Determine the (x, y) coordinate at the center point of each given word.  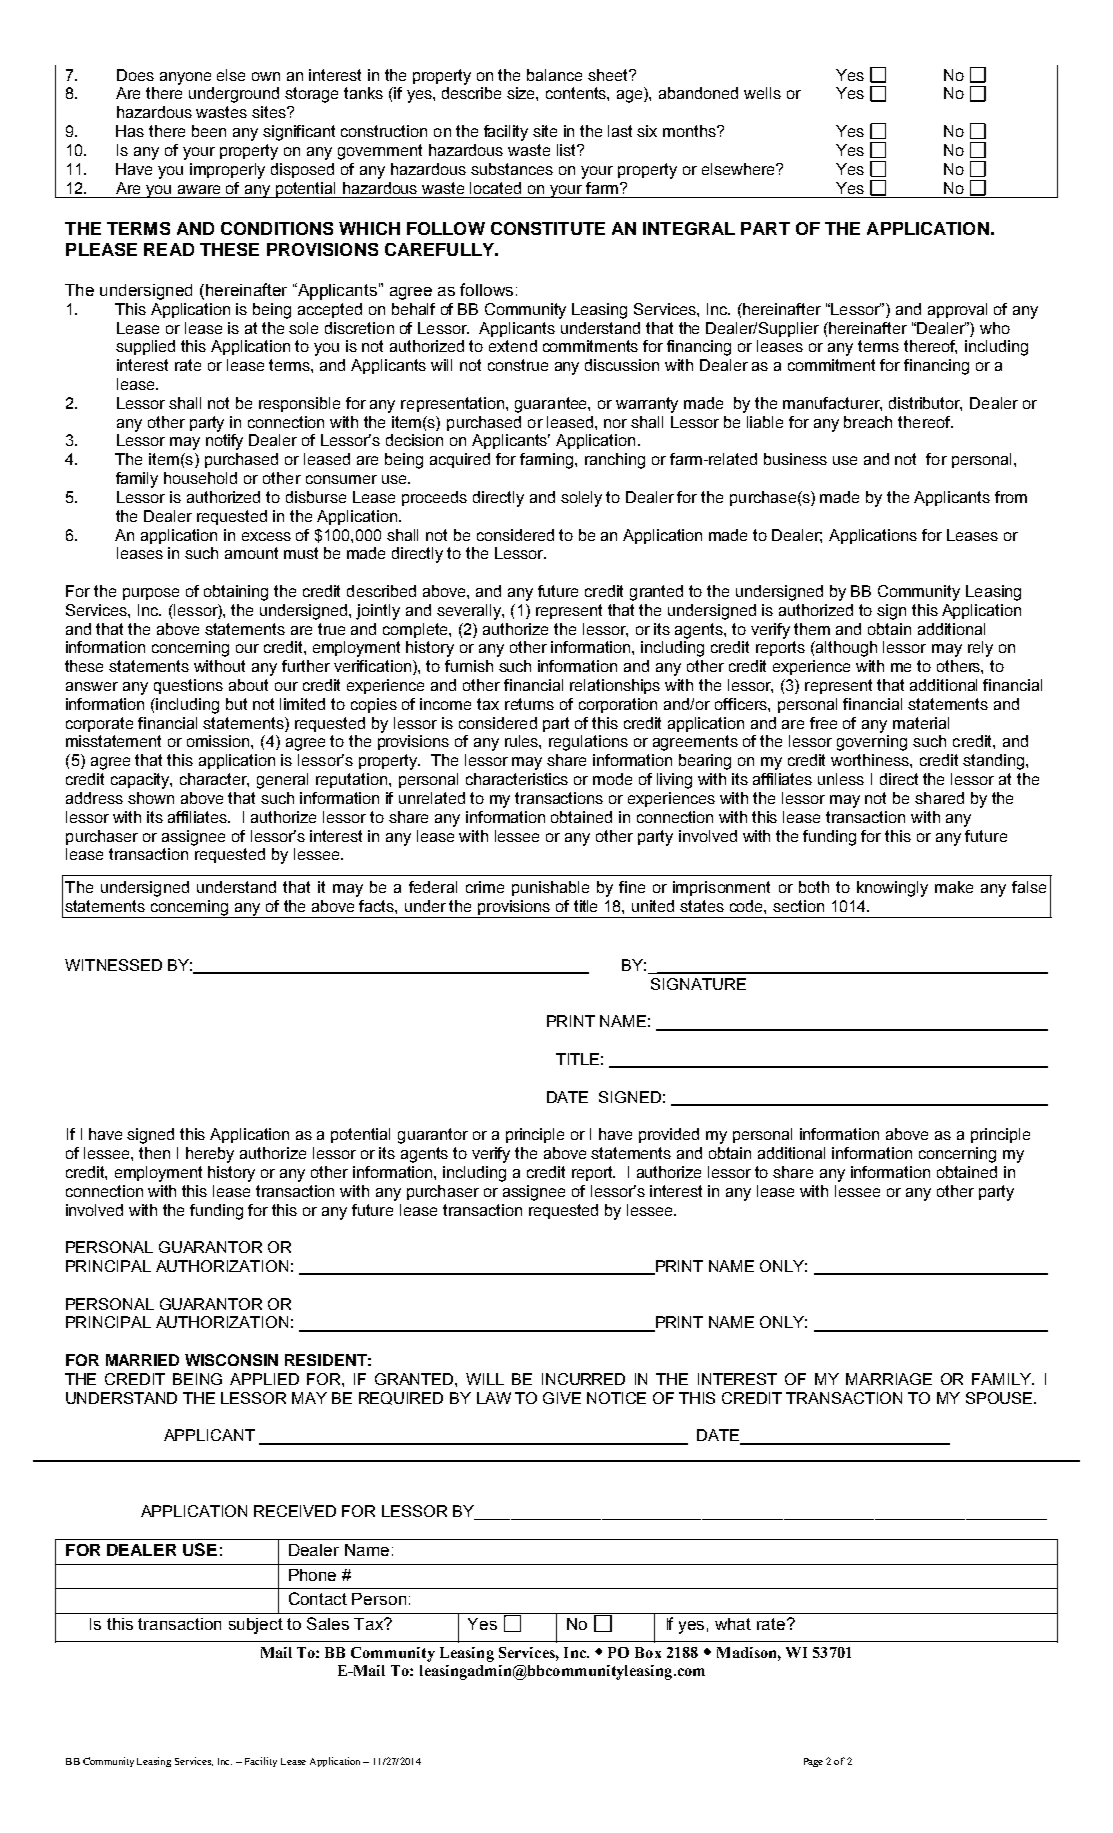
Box (648, 1652)
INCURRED (583, 1379)
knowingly (892, 889)
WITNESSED (113, 965)
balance (554, 75)
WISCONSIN (231, 1360)
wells (762, 93)
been (209, 131)
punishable (550, 888)
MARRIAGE (889, 1379)
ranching (615, 461)
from (1011, 497)
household (200, 478)
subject (256, 1626)
